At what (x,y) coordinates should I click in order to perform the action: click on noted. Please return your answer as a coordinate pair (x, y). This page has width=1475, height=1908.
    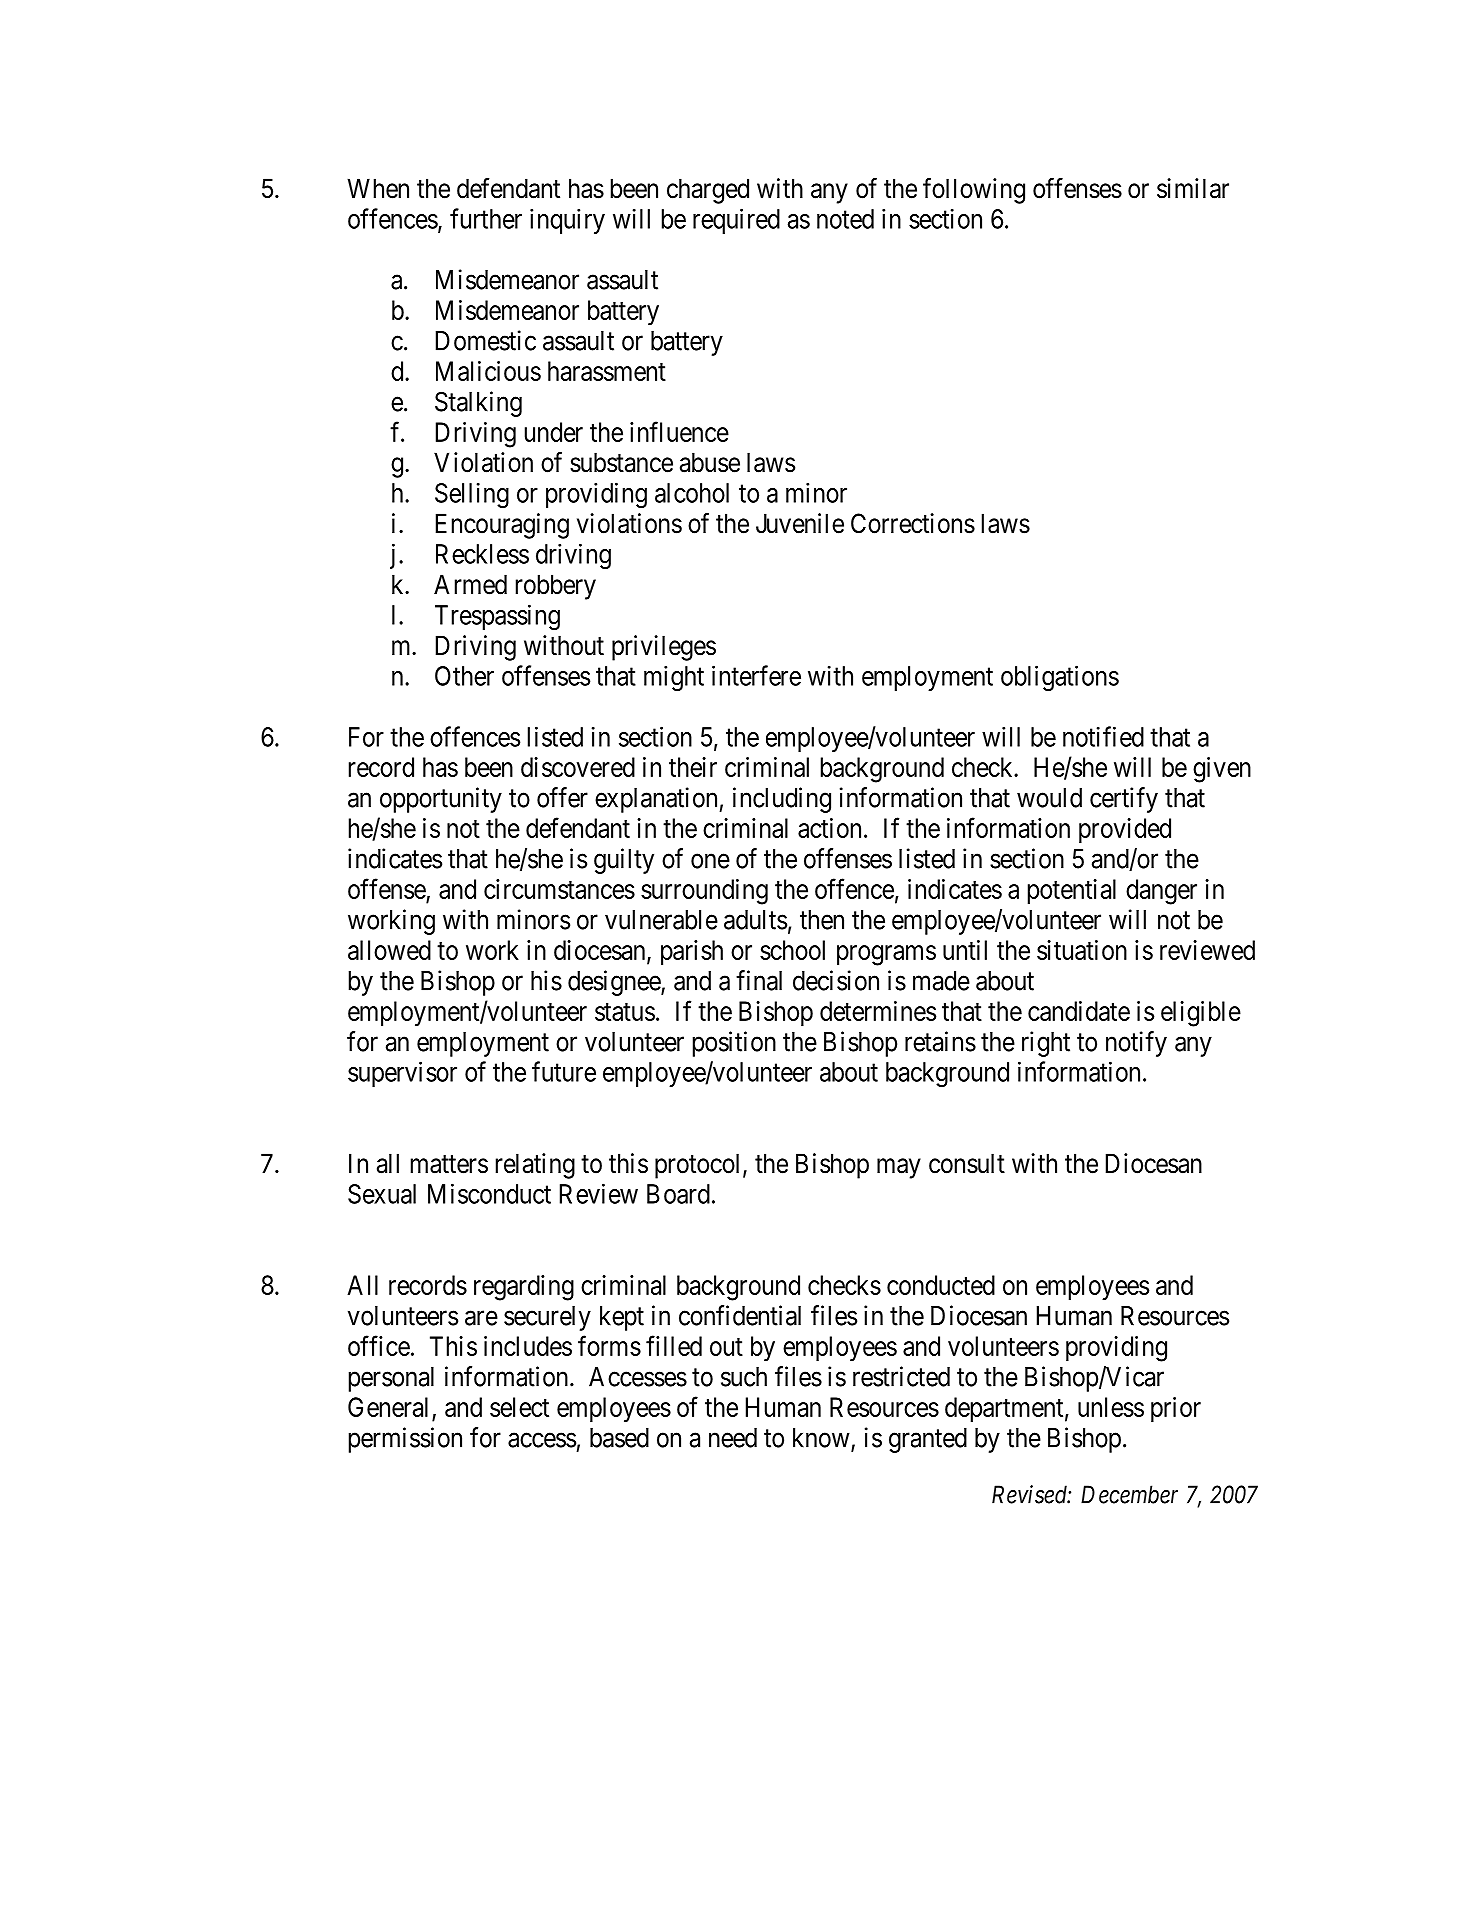
    Looking at the image, I should click on (845, 219).
